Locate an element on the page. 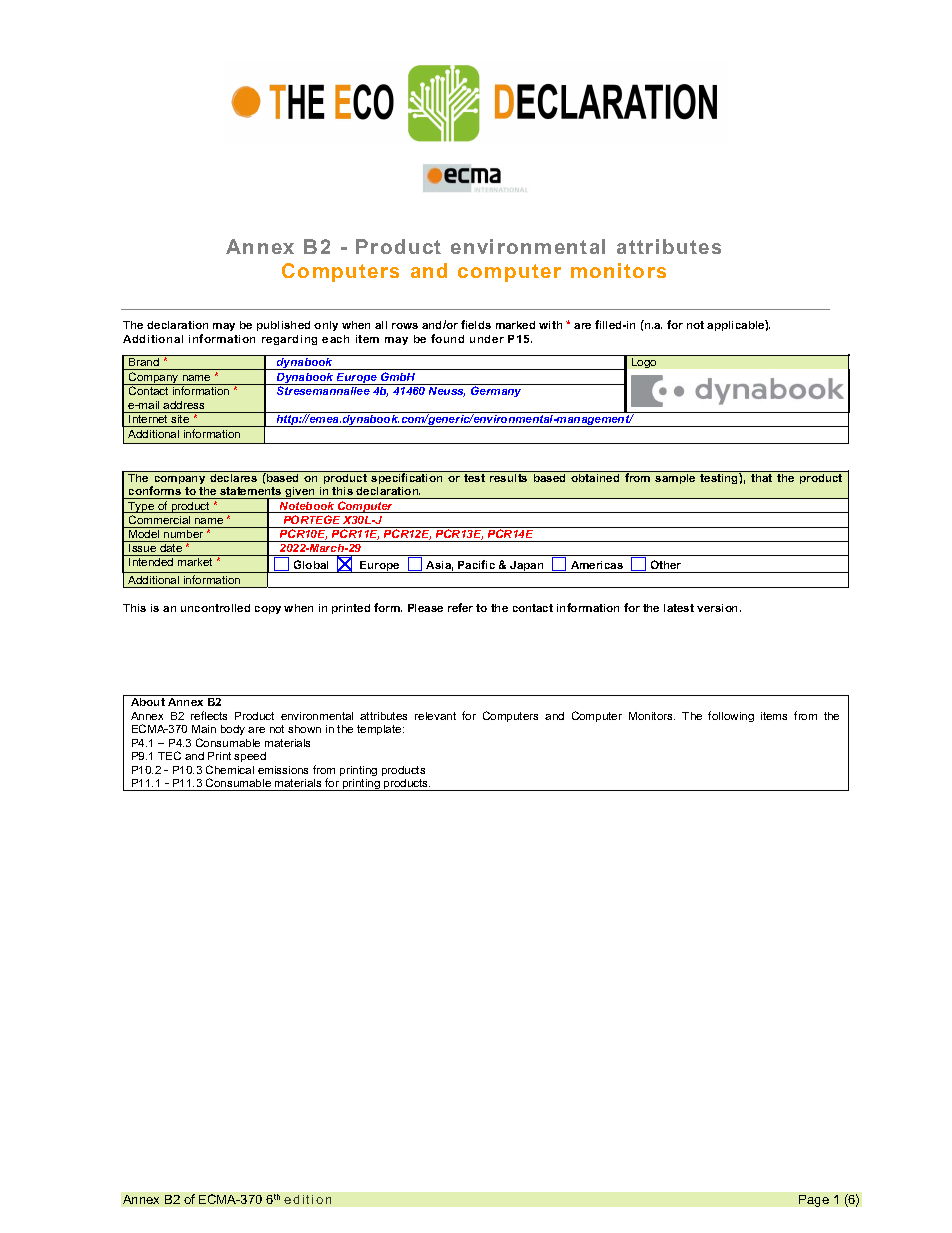 This image has height=1233, width=952. speed is located at coordinates (250, 757).
